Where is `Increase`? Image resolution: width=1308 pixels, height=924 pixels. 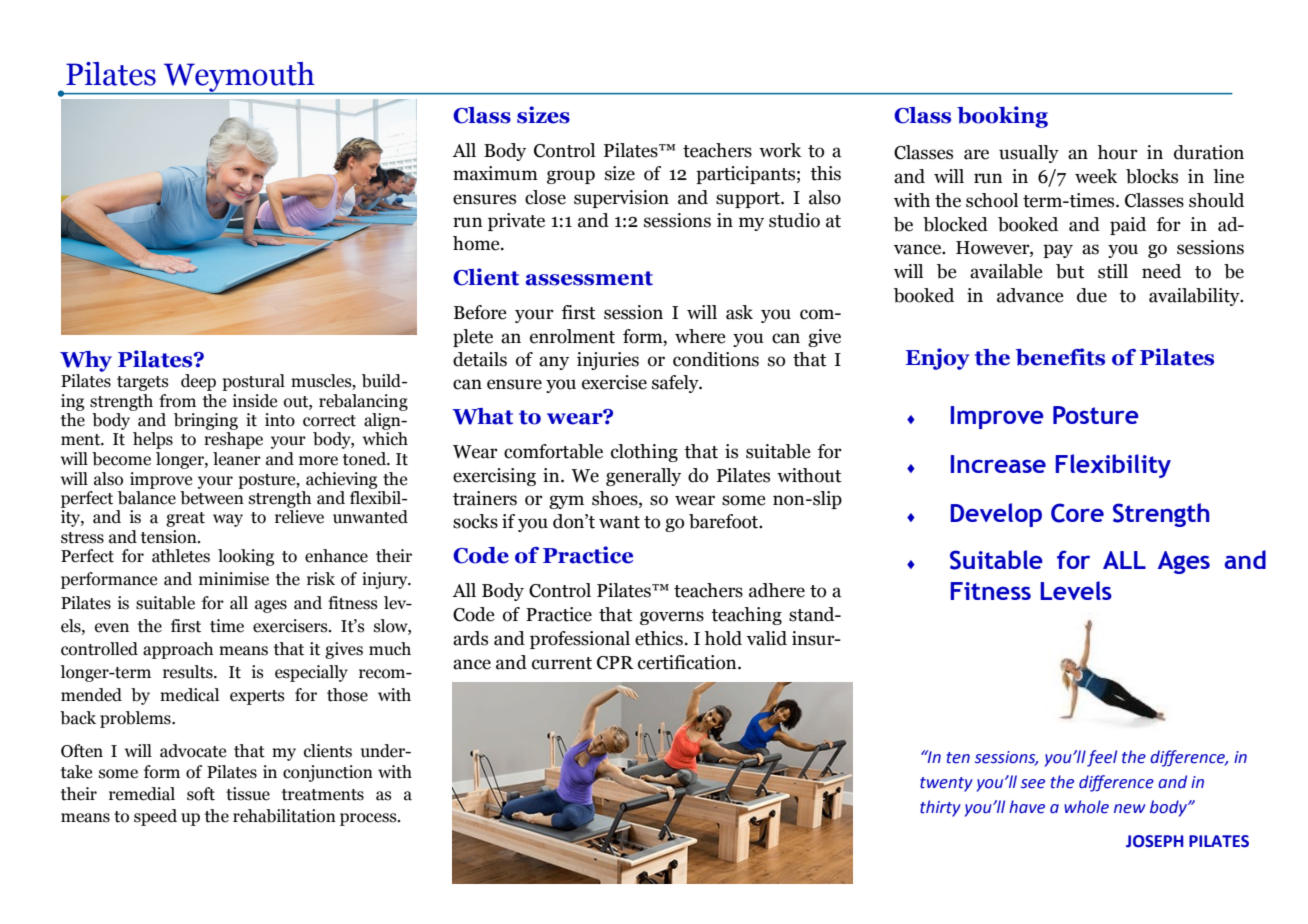
Increase is located at coordinates (998, 464).
